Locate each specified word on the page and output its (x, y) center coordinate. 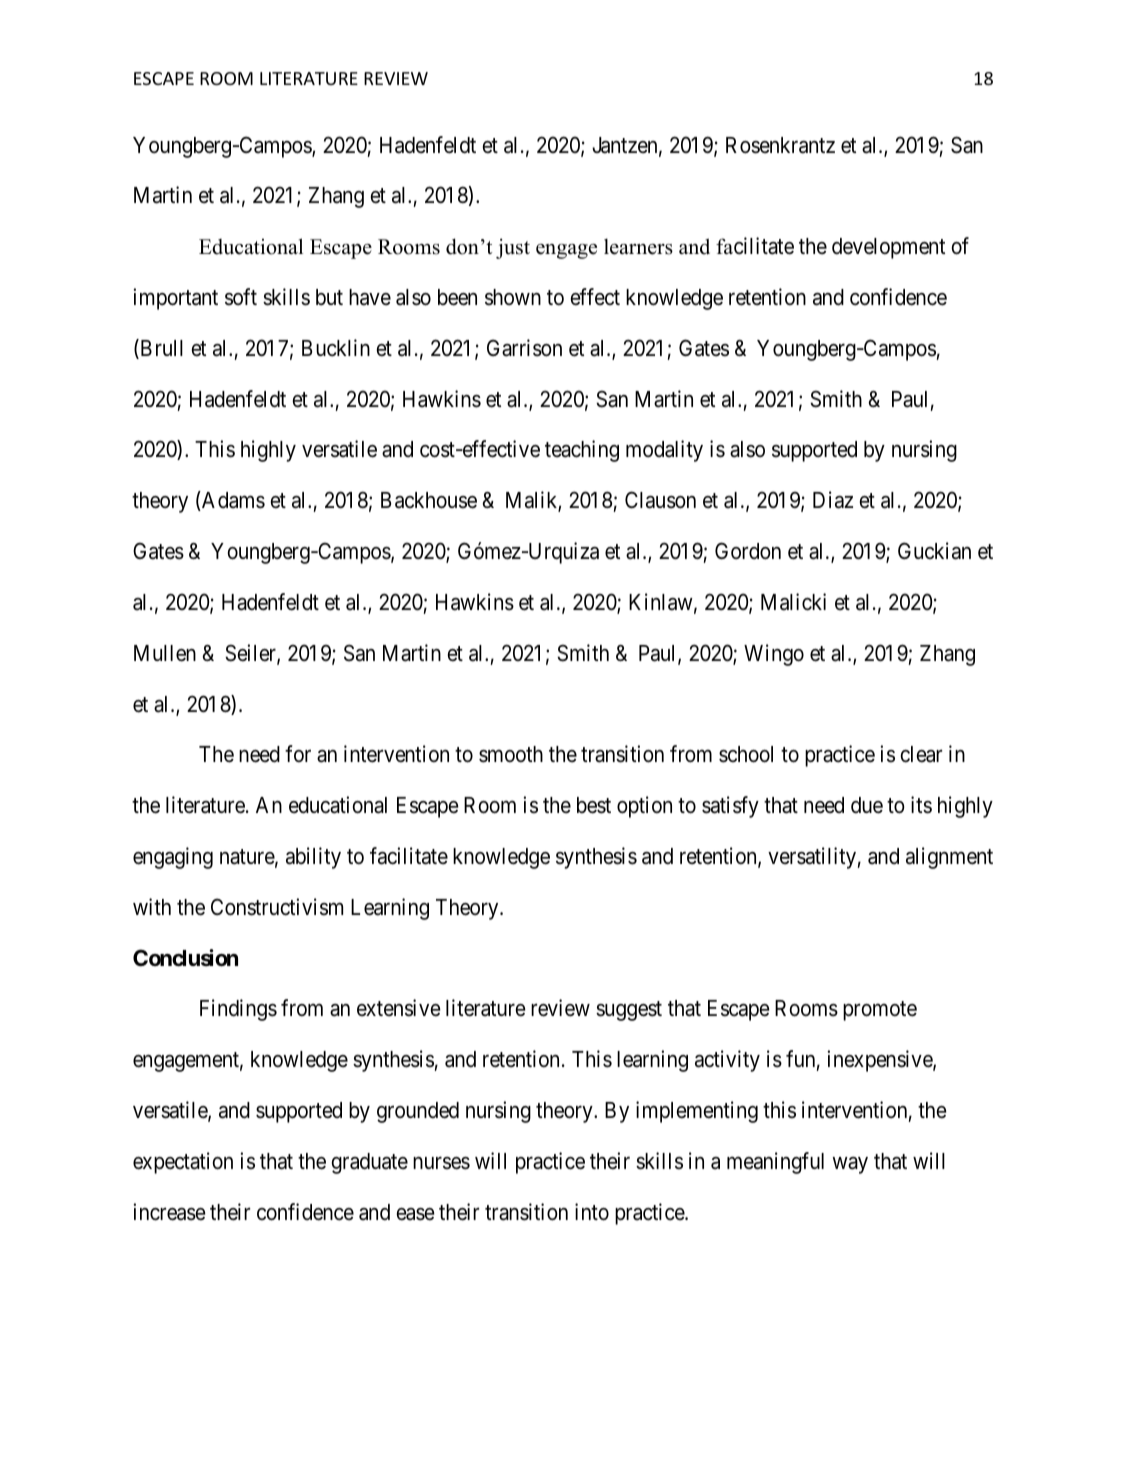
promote (880, 1011)
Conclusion (185, 958)
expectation (183, 1163)
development (888, 248)
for (298, 753)
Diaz (833, 500)
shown (513, 297)
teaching (582, 451)
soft (241, 297)
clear (921, 754)
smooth (511, 754)
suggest (629, 1011)
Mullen (165, 653)
